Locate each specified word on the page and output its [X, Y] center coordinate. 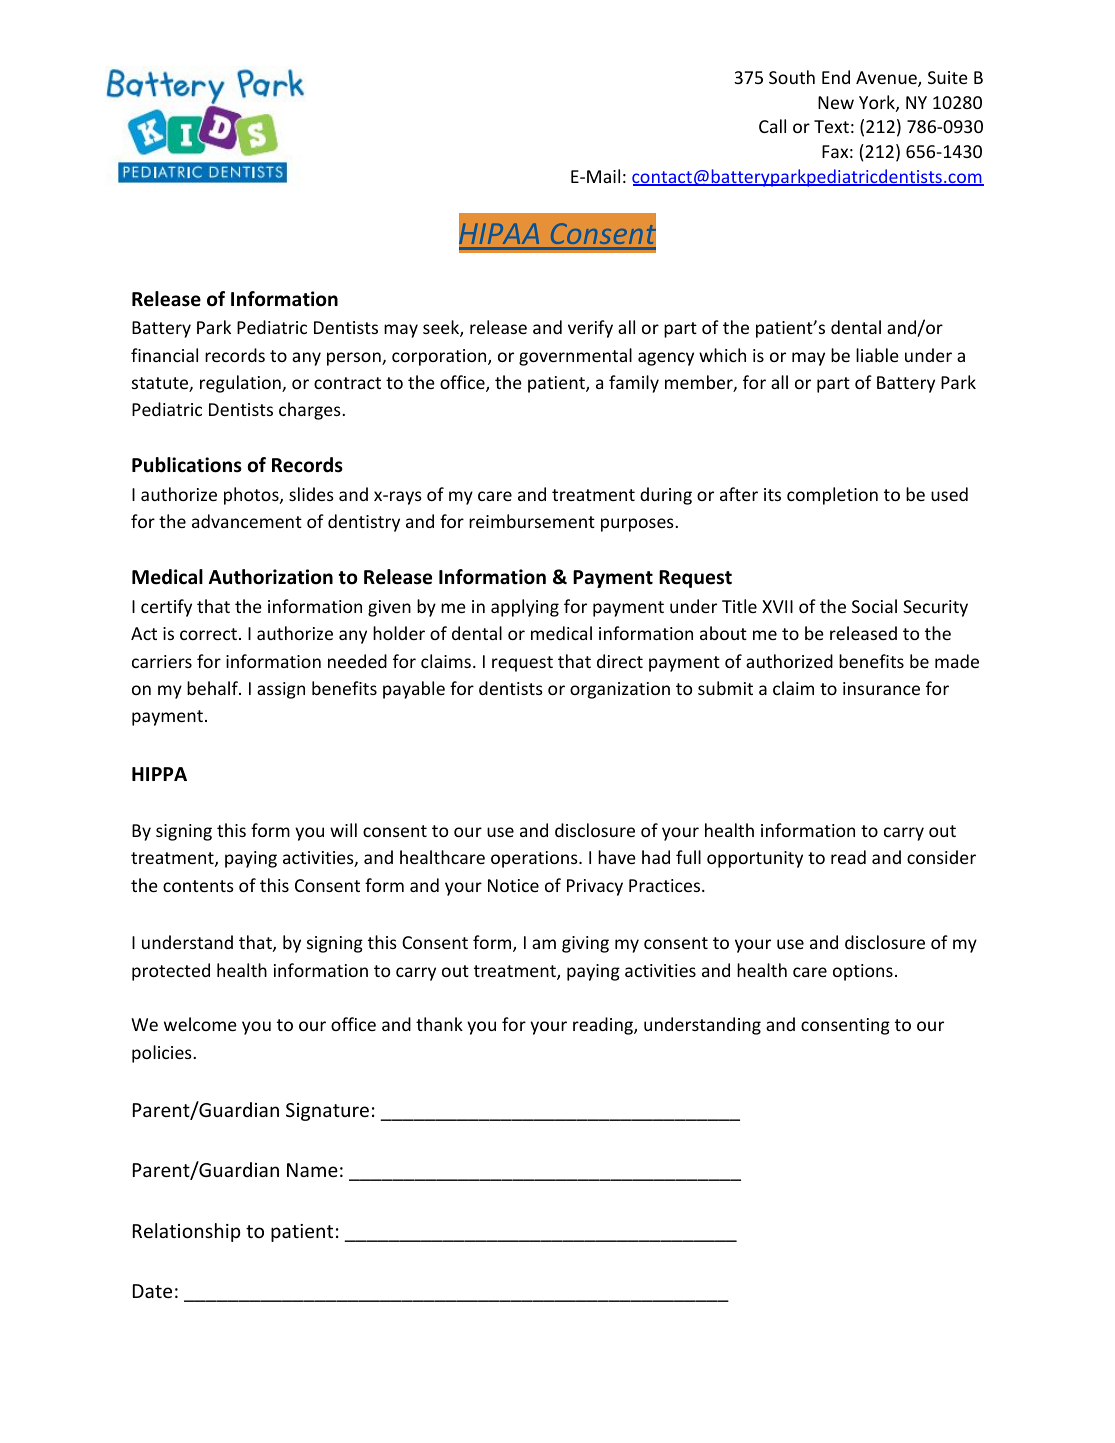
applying [525, 608]
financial [164, 355]
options [863, 972]
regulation [241, 384]
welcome [200, 1024]
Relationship [186, 1232]
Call [772, 126]
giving [585, 944]
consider [941, 857]
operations [535, 859]
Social [874, 606]
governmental [575, 357]
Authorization [271, 577]
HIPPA [159, 774]
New [836, 102]
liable [877, 355]
